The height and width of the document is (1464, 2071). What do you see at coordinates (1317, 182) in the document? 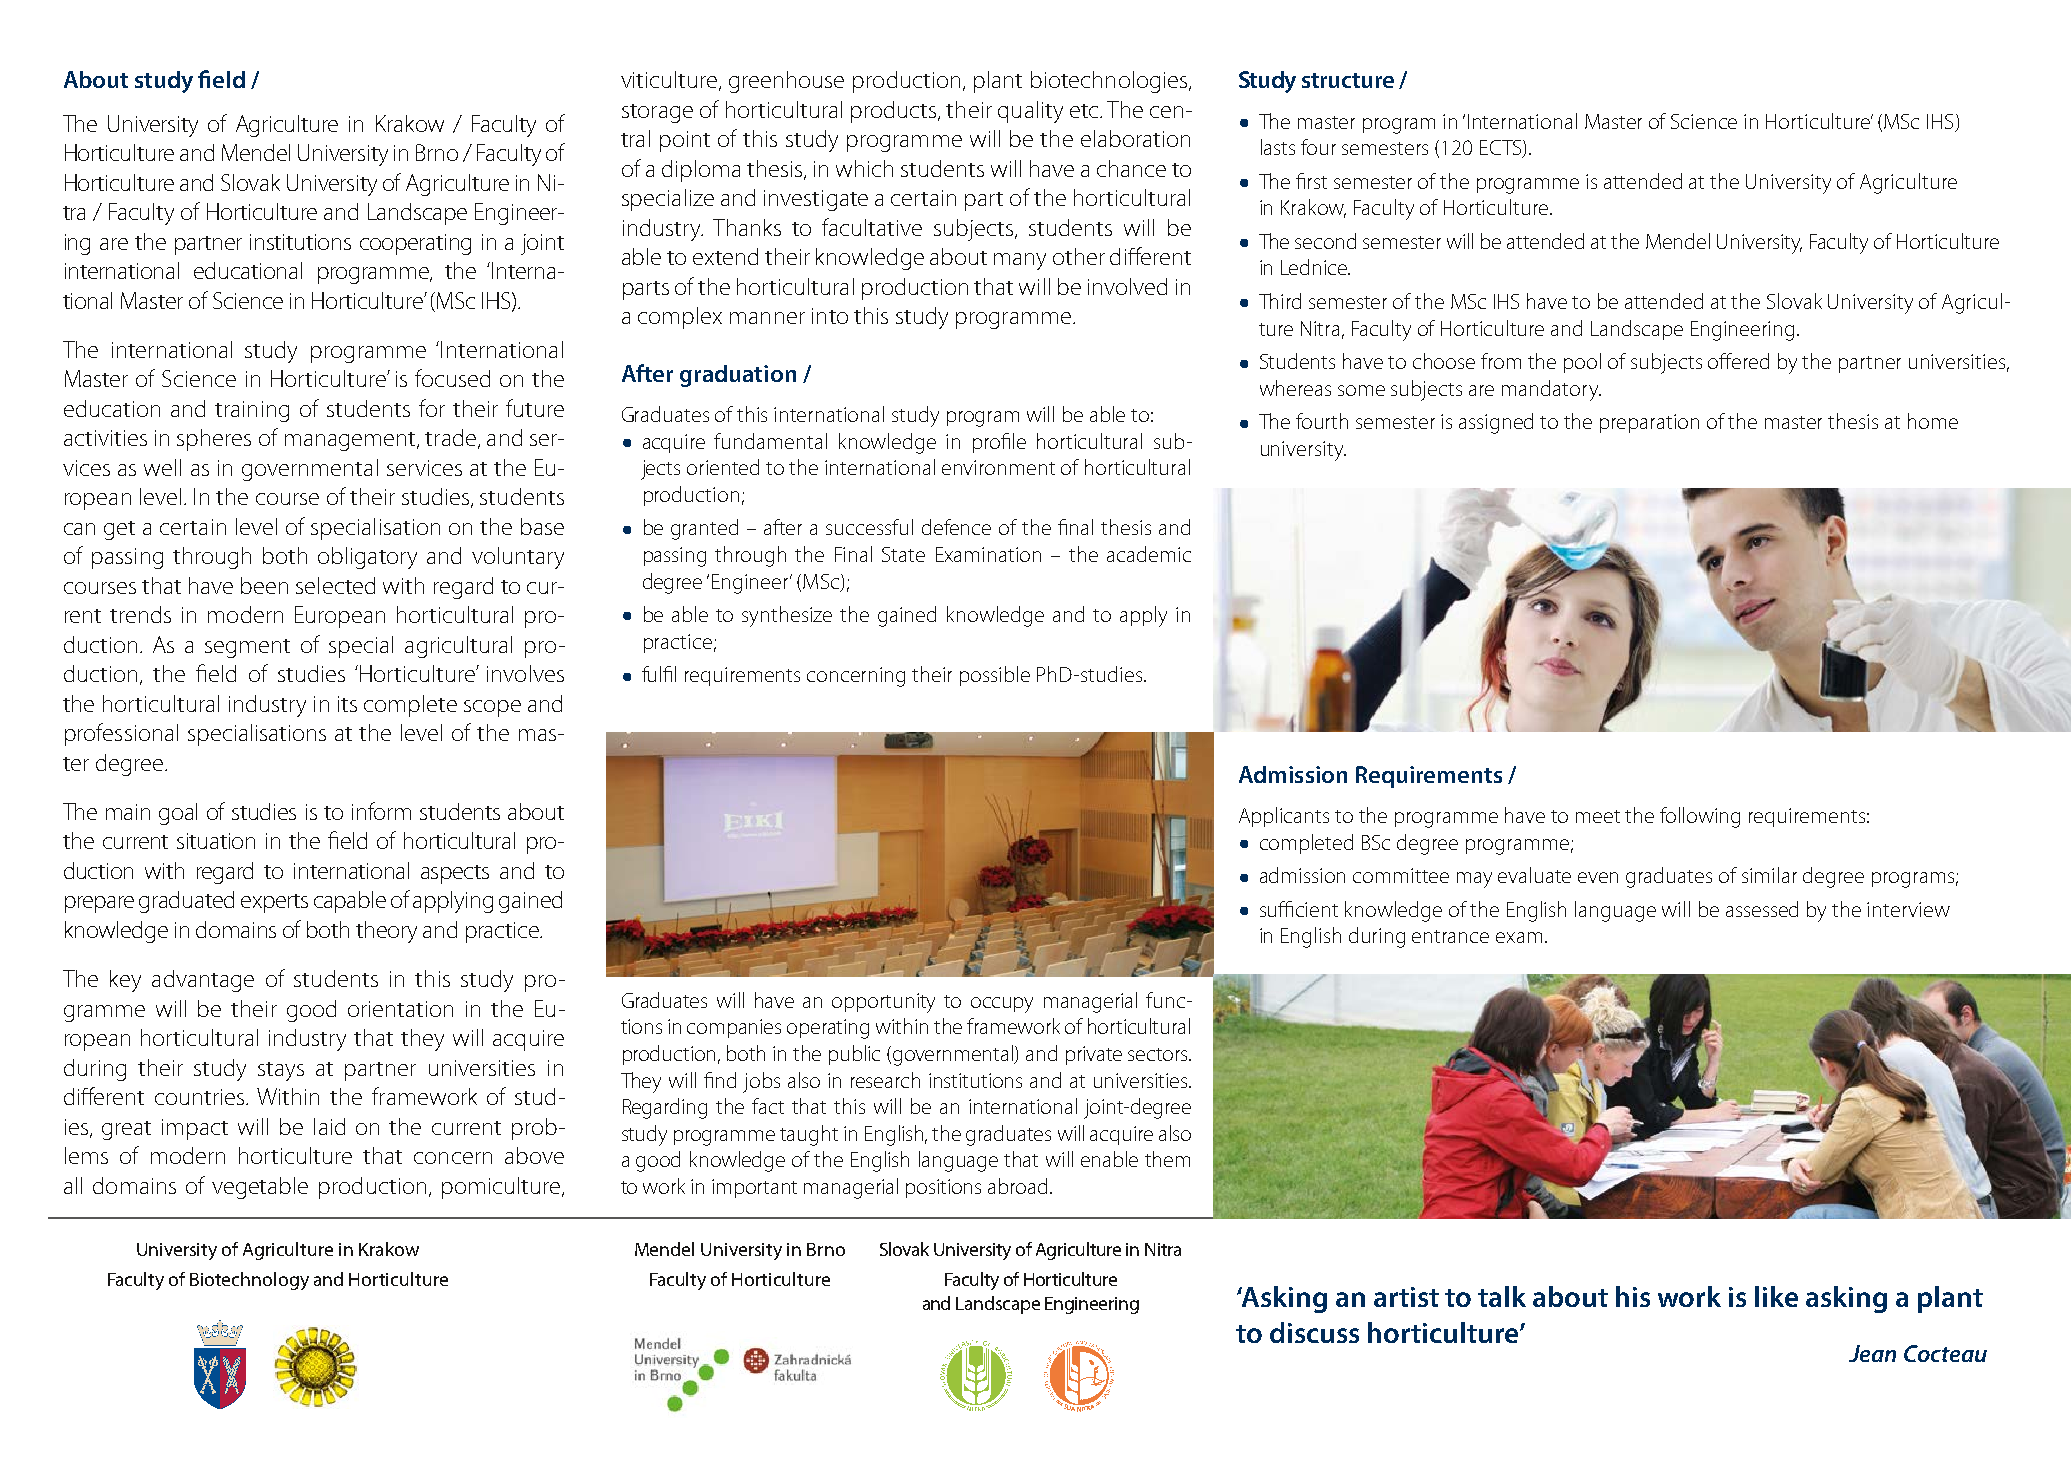
I see `rst` at bounding box center [1317, 182].
